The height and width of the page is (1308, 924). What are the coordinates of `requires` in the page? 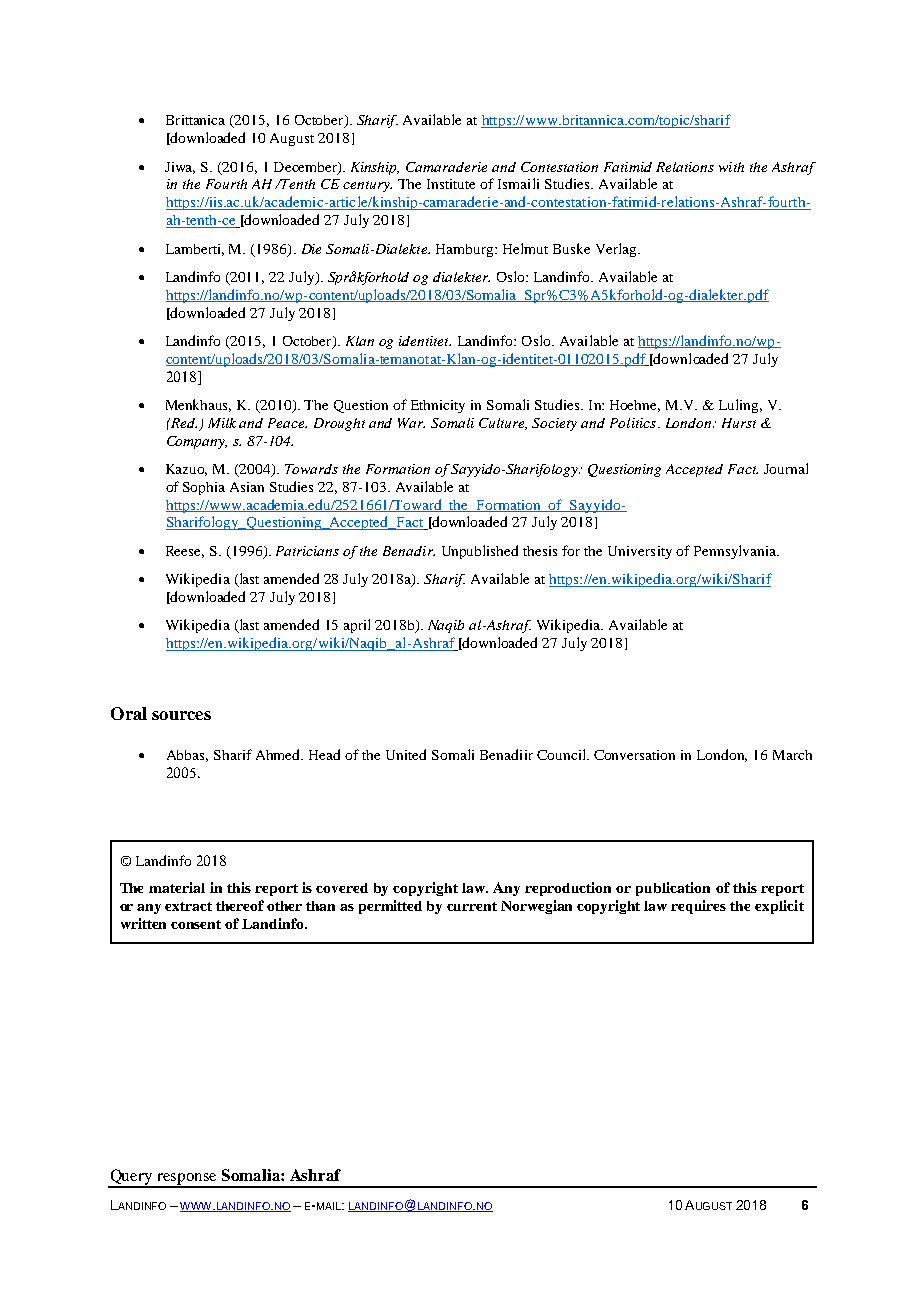 It's located at (698, 907).
